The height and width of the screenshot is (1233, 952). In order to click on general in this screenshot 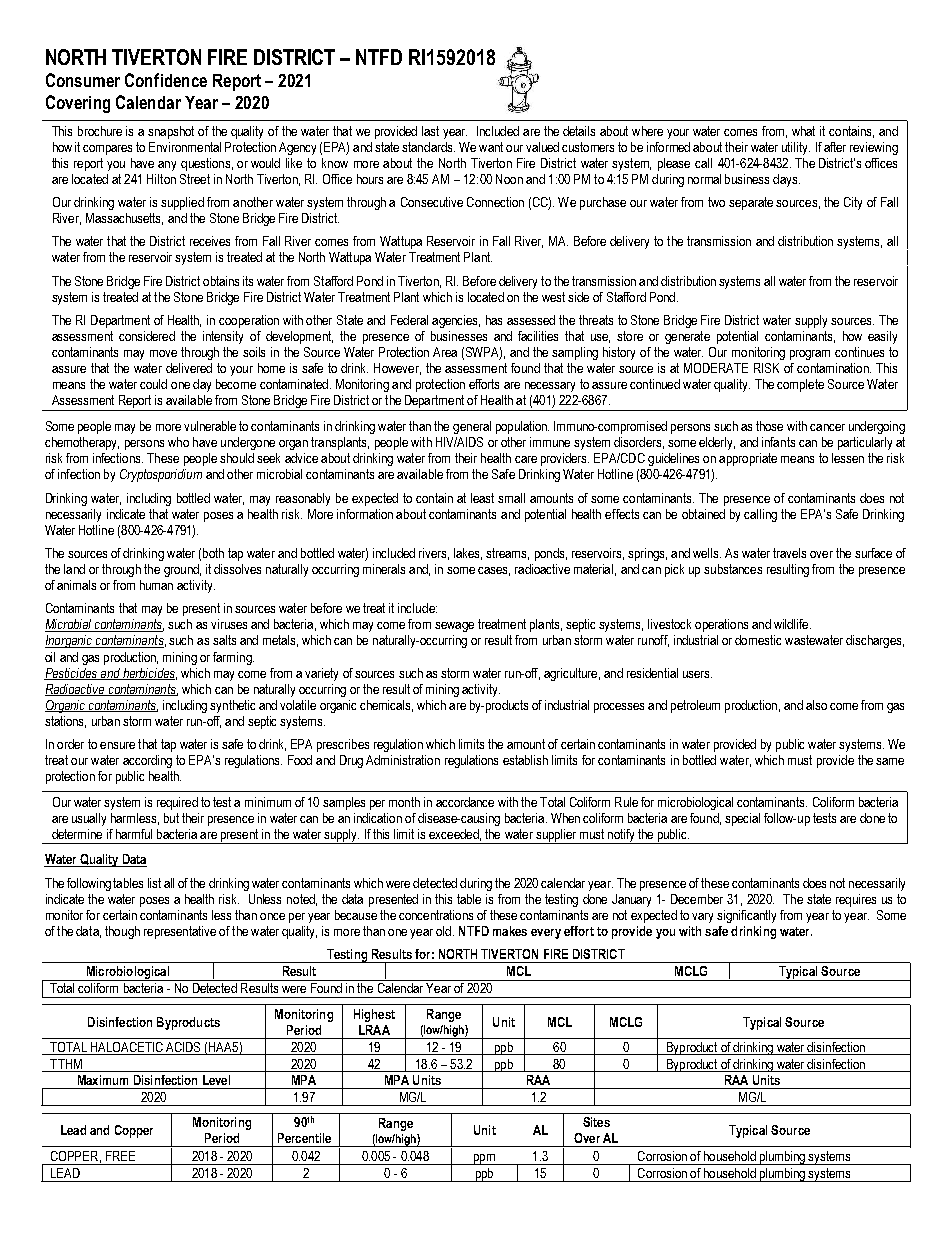, I will do `click(472, 427)`.
